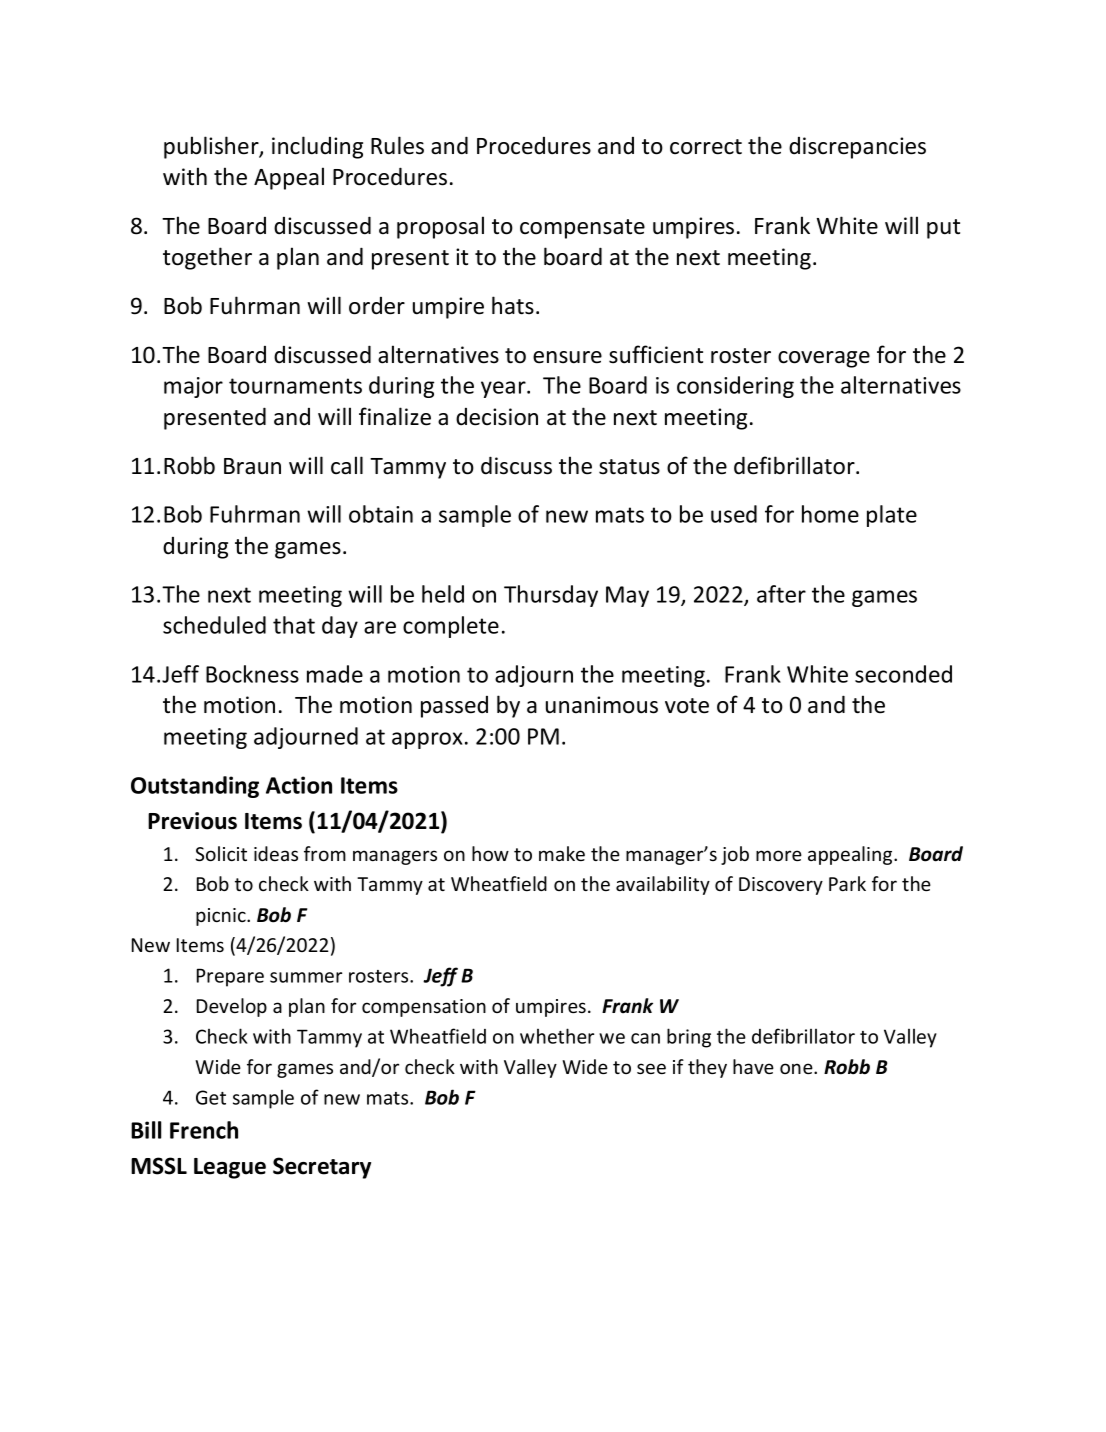 The width and height of the screenshot is (1106, 1432). What do you see at coordinates (651, 1068) in the screenshot?
I see `see` at bounding box center [651, 1068].
